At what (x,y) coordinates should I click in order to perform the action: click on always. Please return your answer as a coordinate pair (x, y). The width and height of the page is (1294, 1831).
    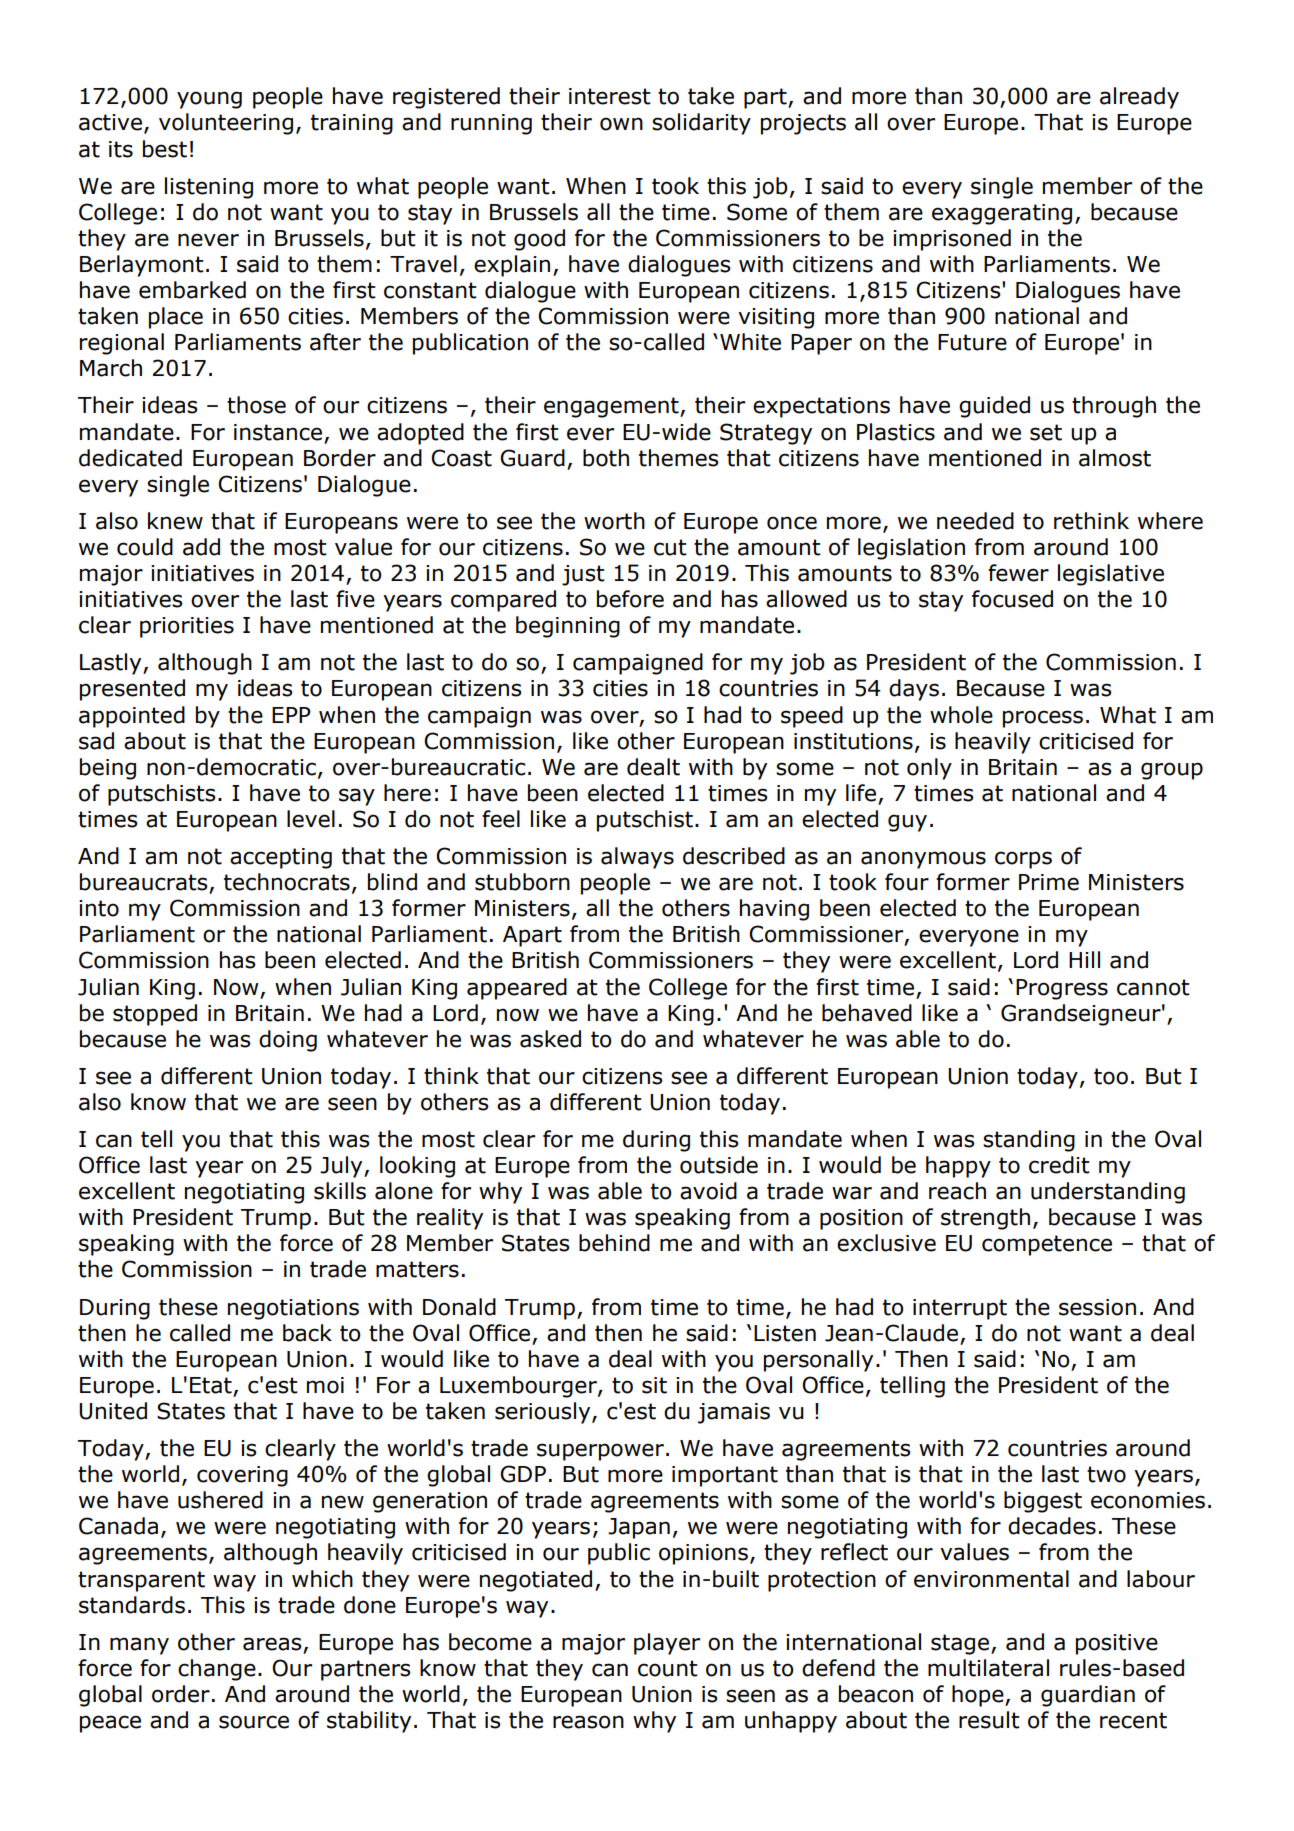
    Looking at the image, I should click on (637, 858).
